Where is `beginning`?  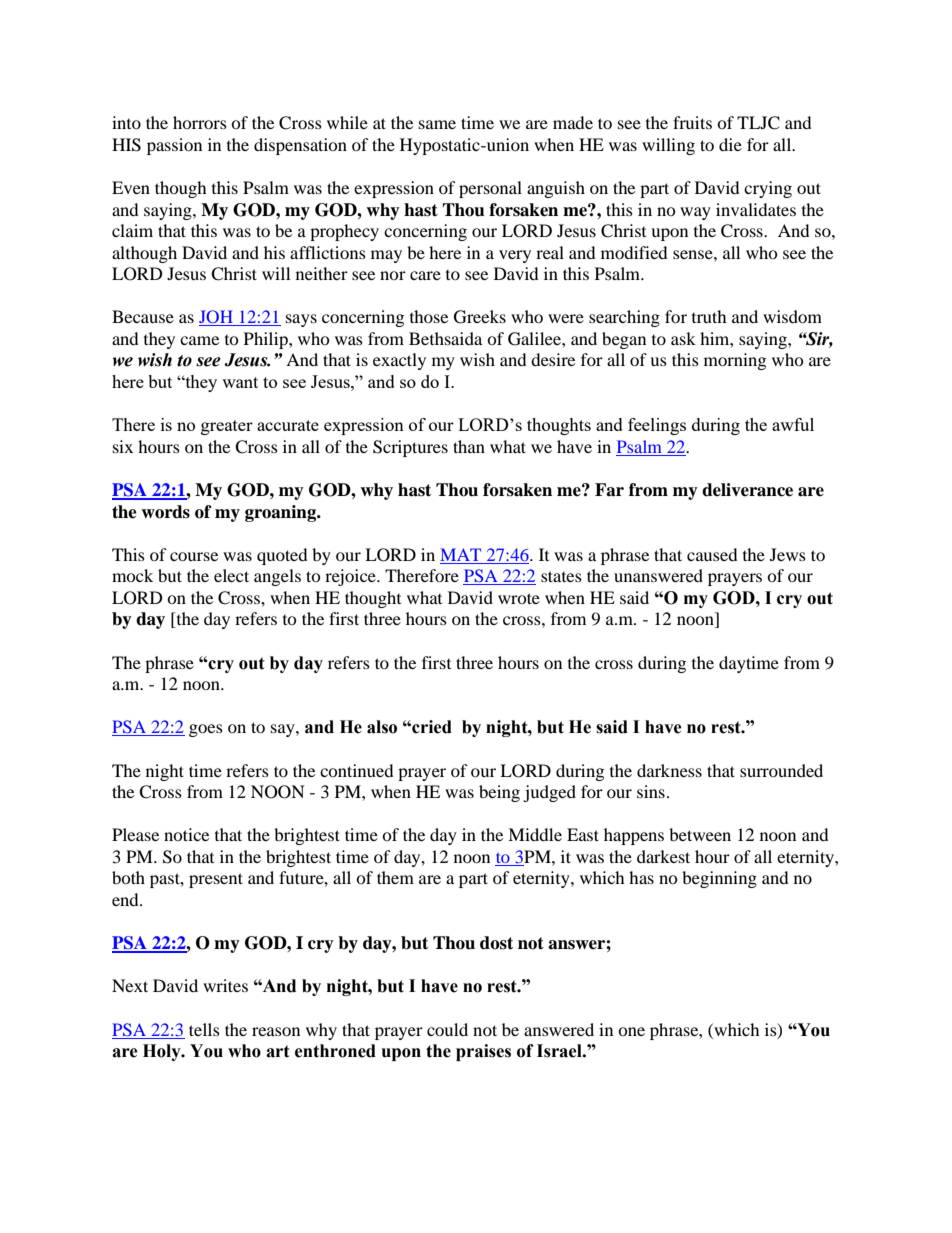
beginning is located at coordinates (719, 879).
